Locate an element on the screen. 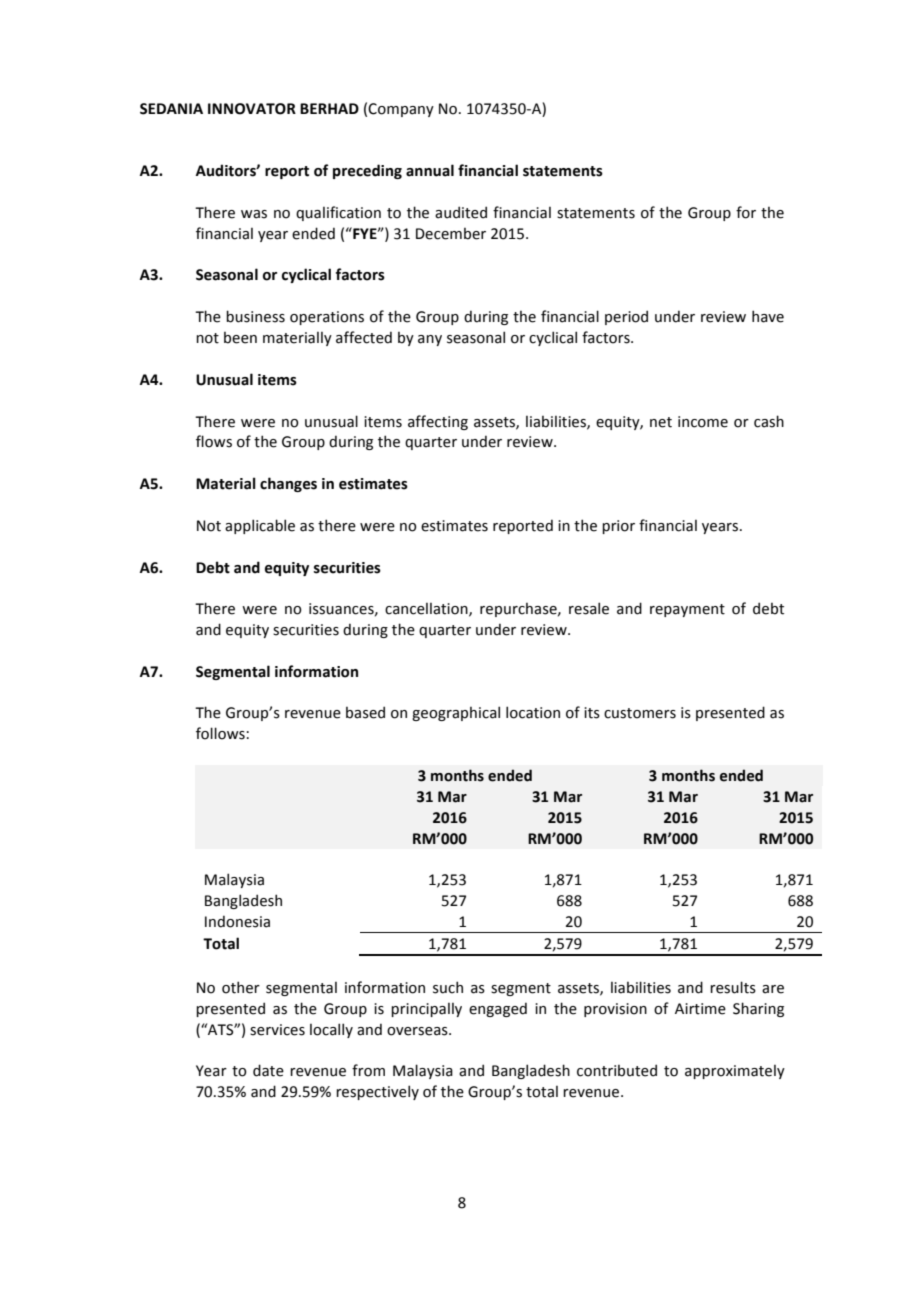  period is located at coordinates (626, 317).
